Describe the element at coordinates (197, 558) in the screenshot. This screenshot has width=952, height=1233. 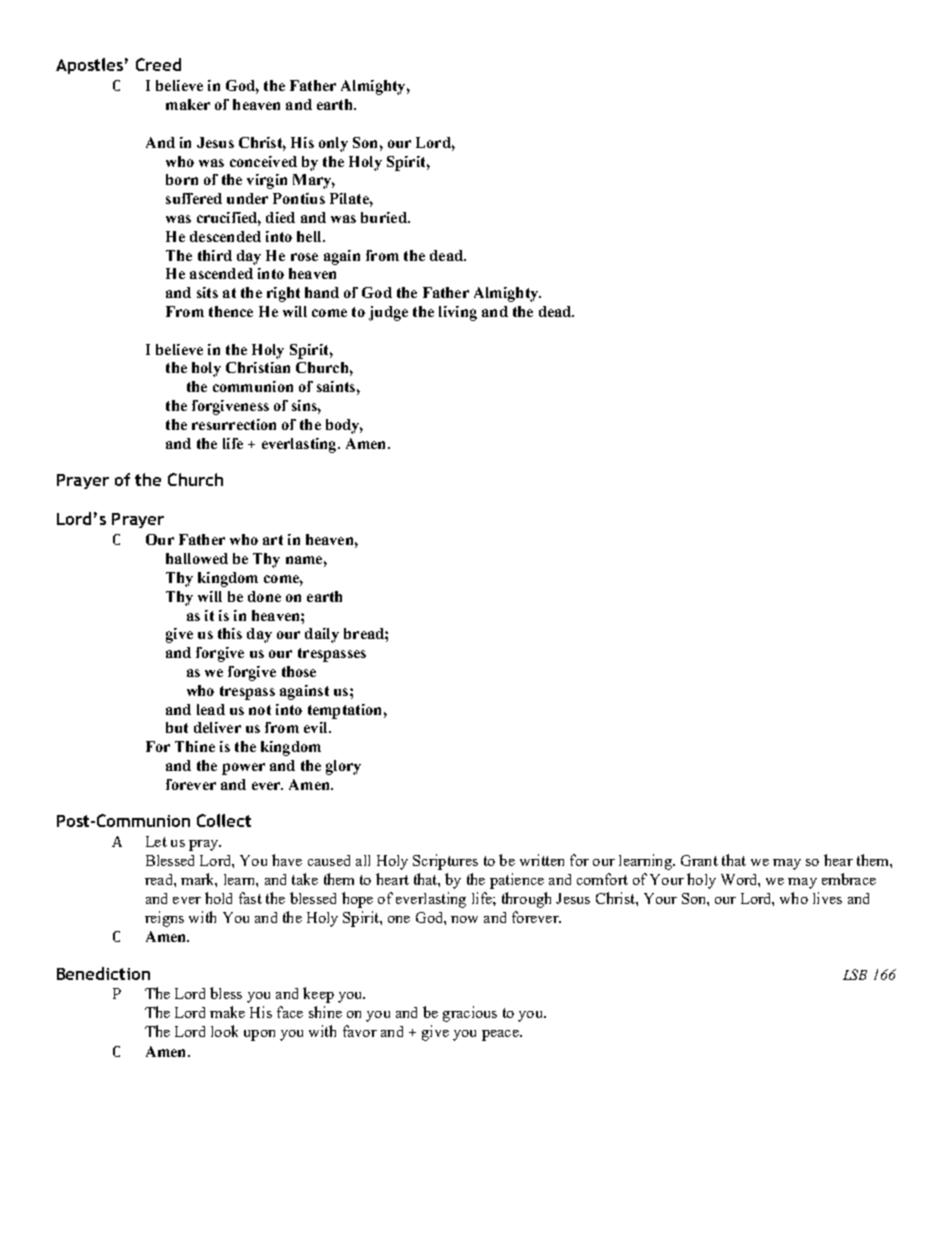
I see `hallowed` at that location.
